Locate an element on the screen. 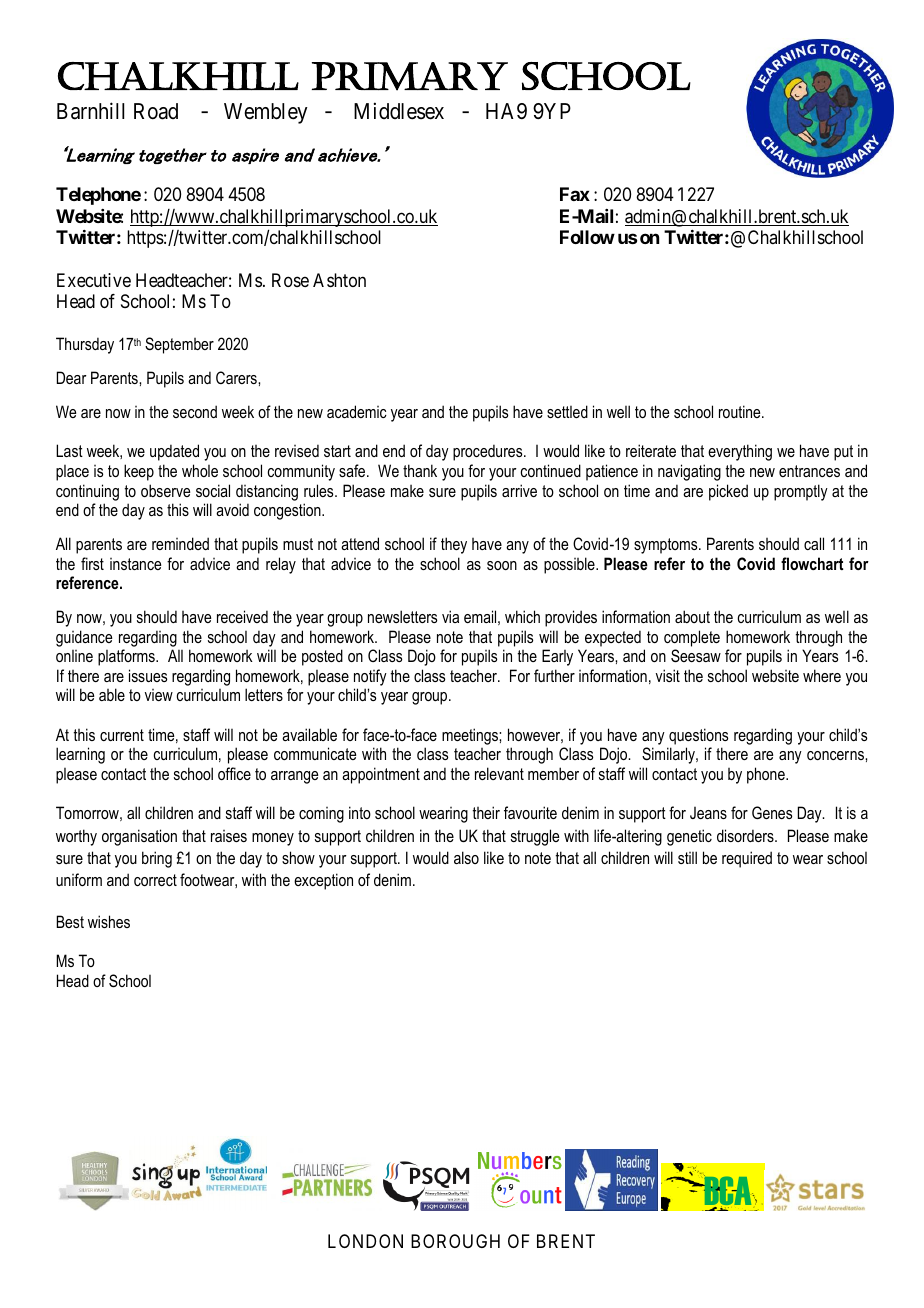 Image resolution: width=924 pixels, height=1308 pixels. wishes is located at coordinates (109, 921).
